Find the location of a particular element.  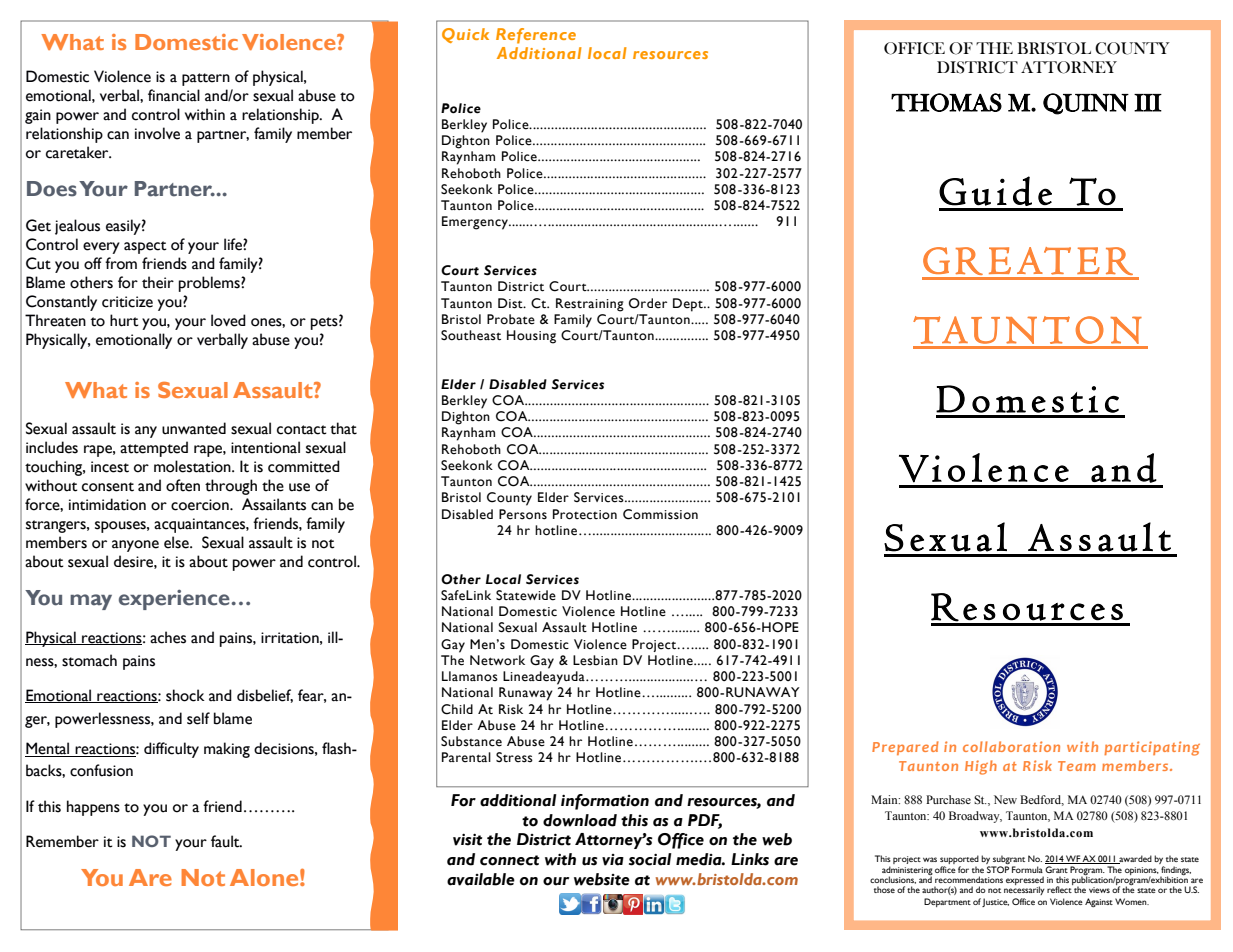

Reference is located at coordinates (536, 36).
